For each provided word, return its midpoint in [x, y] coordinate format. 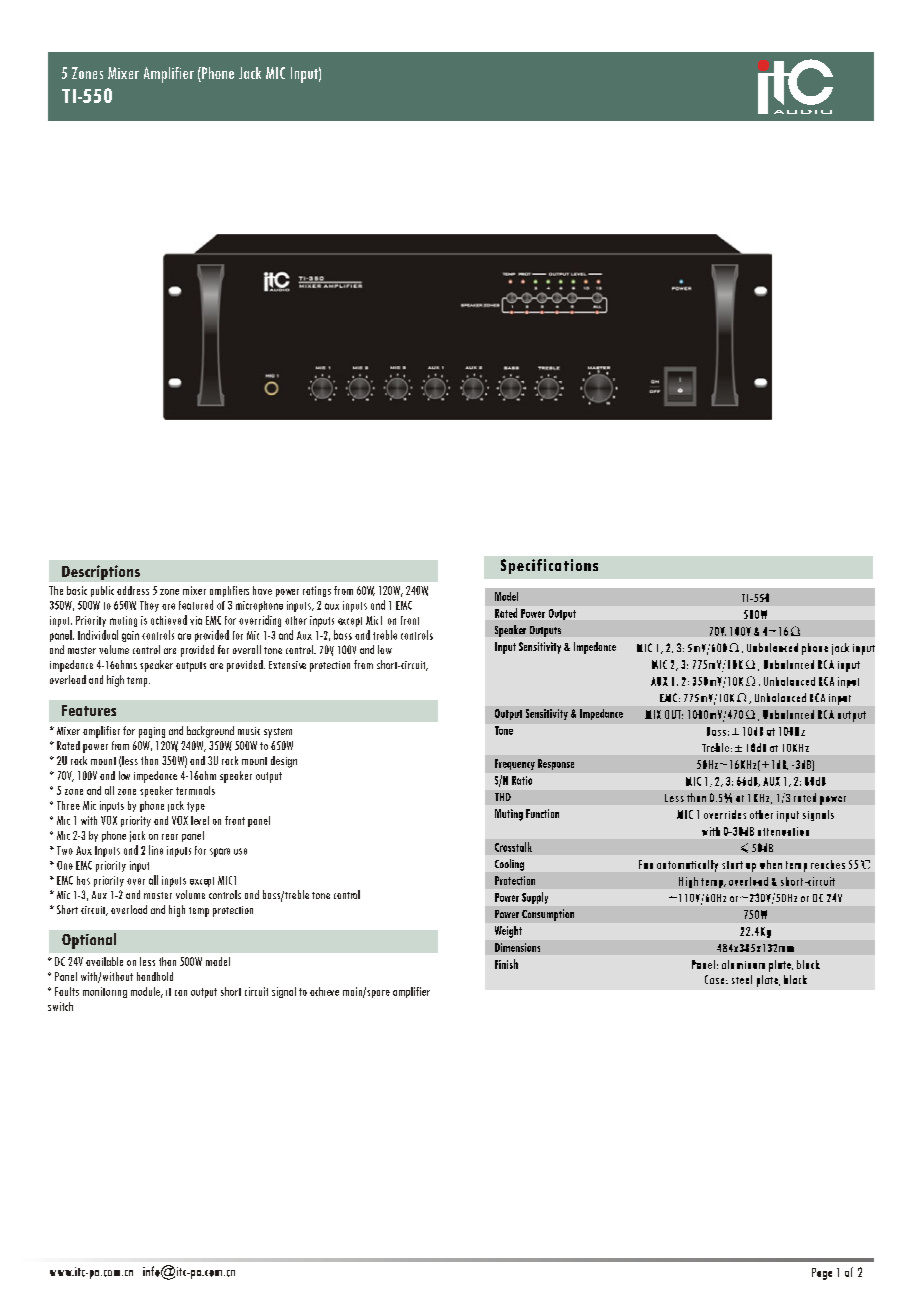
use [240, 851]
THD [503, 797]
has [83, 880]
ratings [317, 591]
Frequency [515, 764]
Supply [535, 898]
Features [89, 710]
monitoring [105, 992]
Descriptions [101, 572]
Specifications [549, 566]
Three [68, 805]
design [284, 762]
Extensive [287, 665]
